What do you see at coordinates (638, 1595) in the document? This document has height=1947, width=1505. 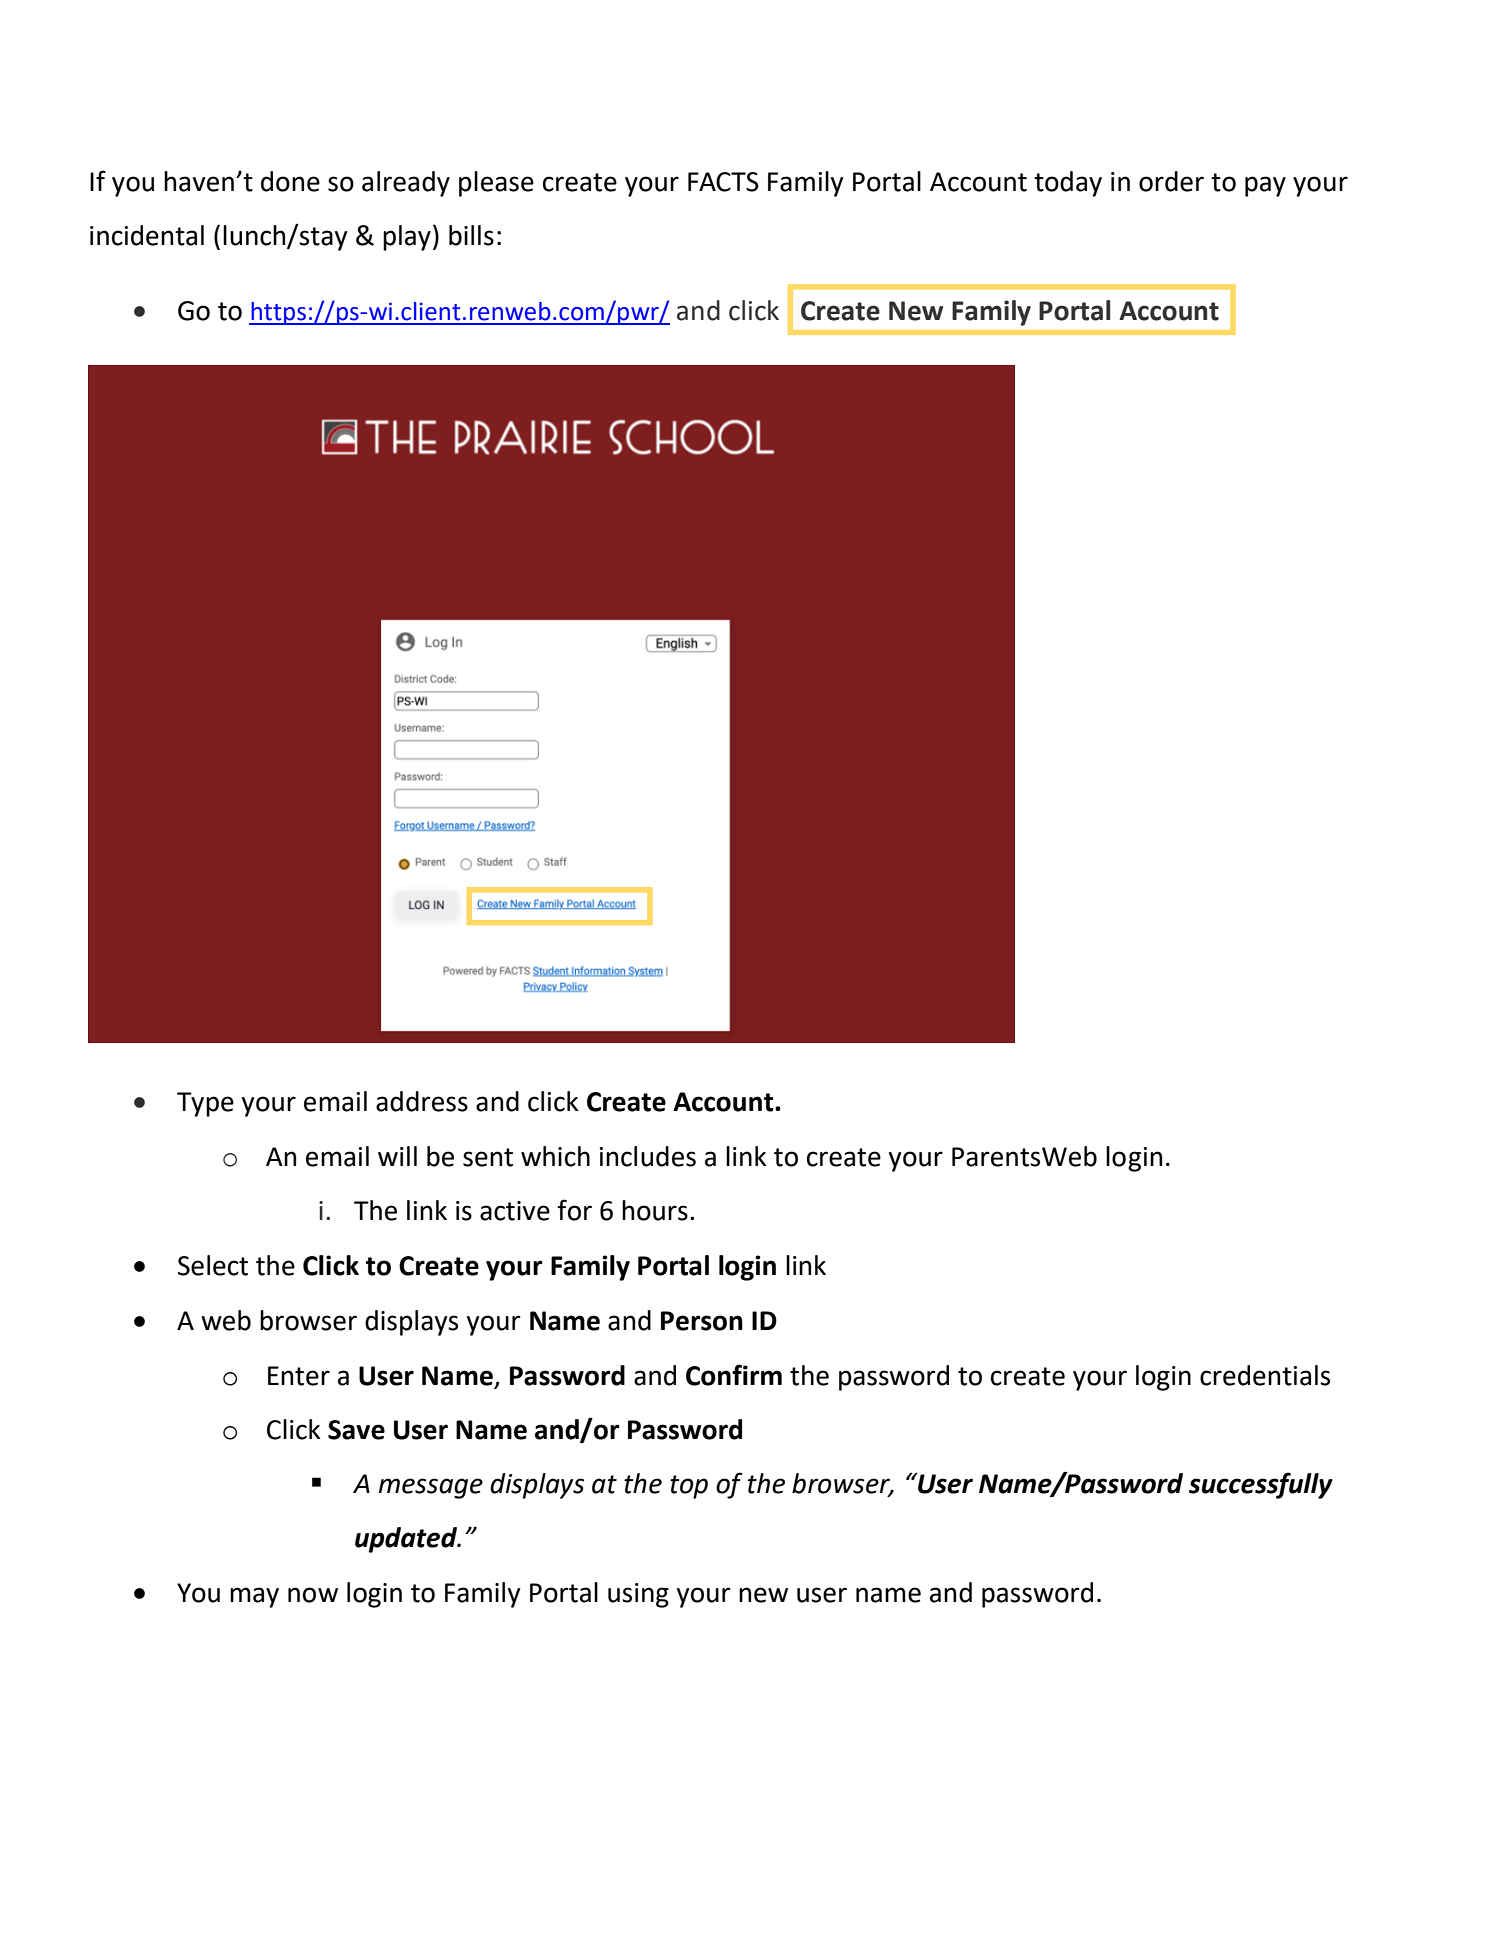 I see `using` at bounding box center [638, 1595].
